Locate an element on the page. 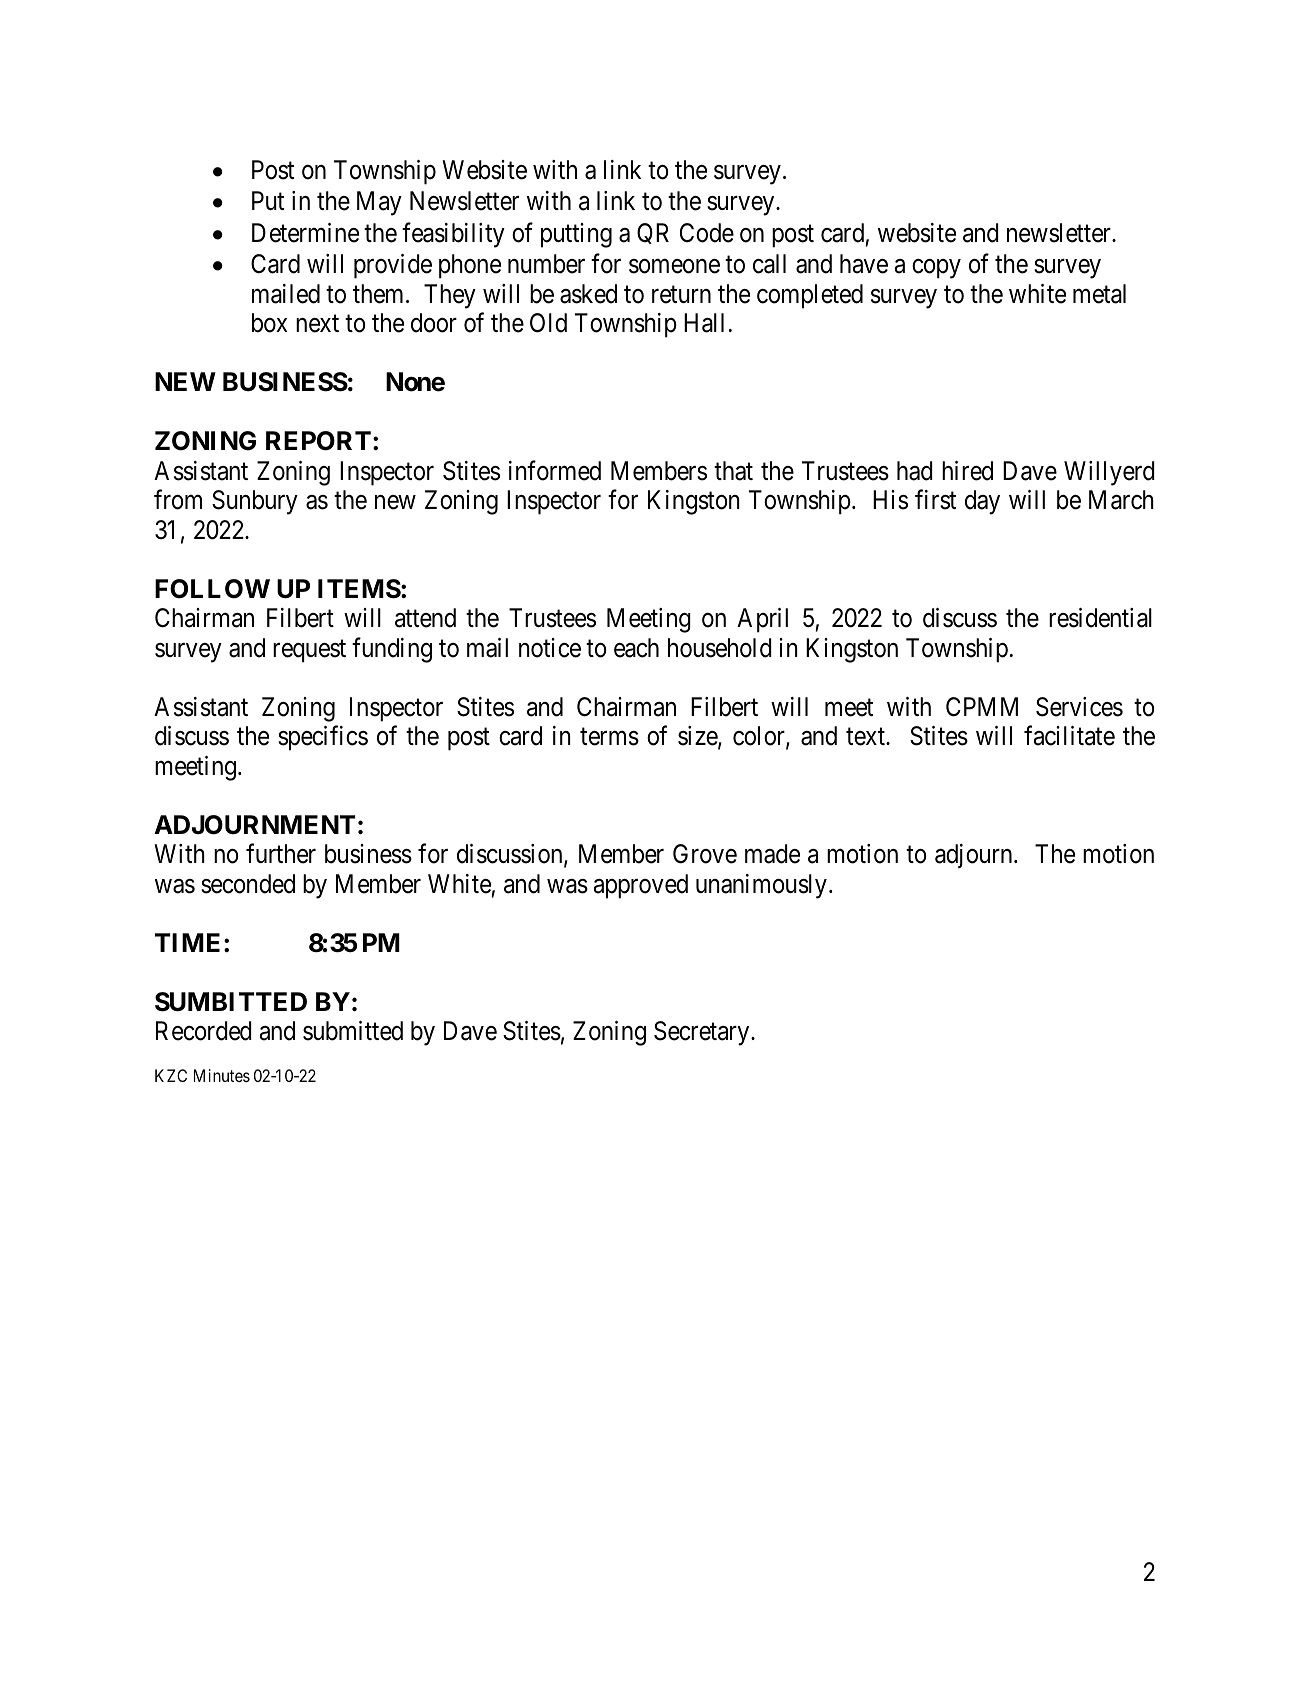 Image resolution: width=1309 pixels, height=1693 pixels. submitted is located at coordinates (353, 1031).
